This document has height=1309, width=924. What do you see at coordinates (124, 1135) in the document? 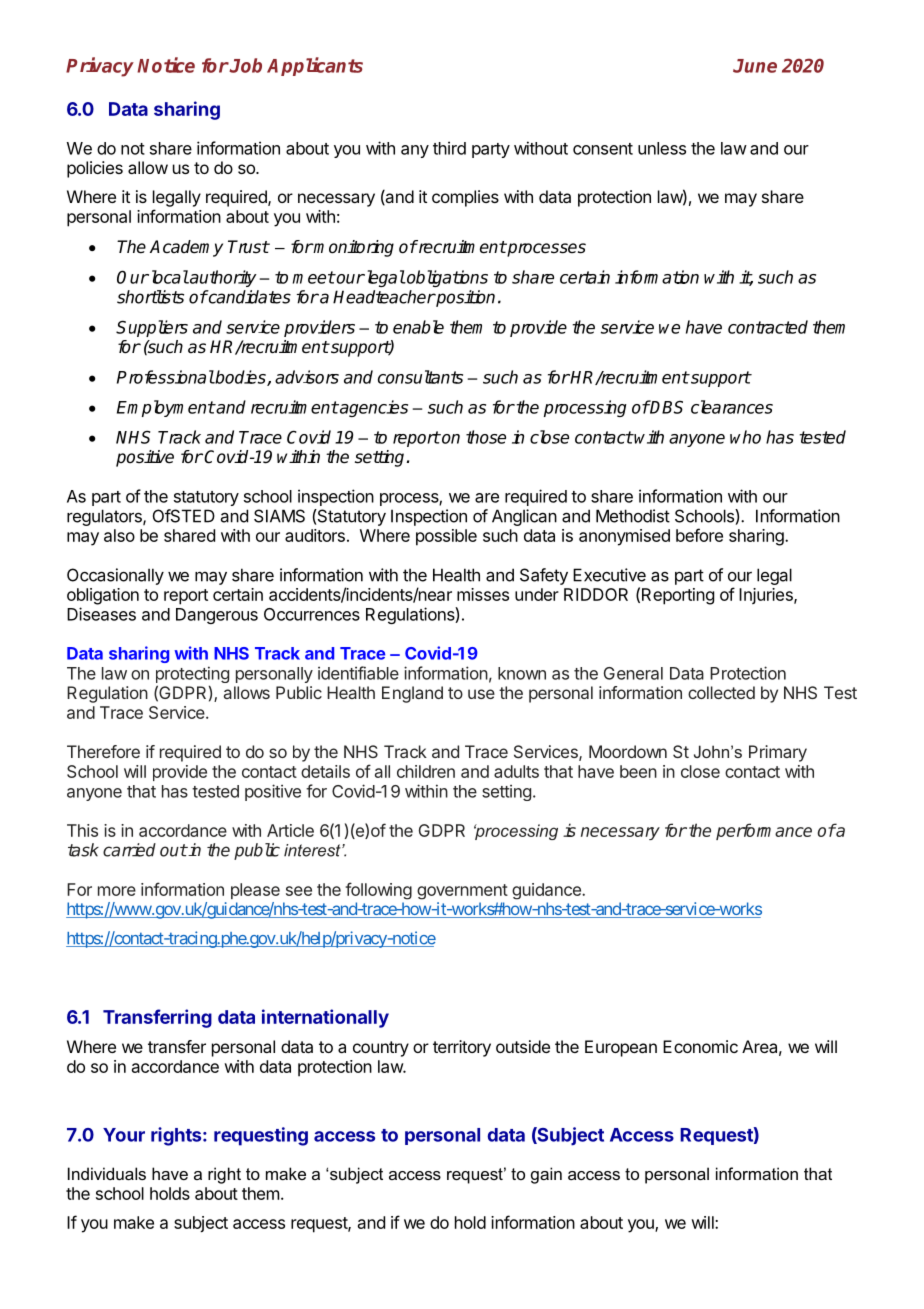
I see `Your` at bounding box center [124, 1135].
